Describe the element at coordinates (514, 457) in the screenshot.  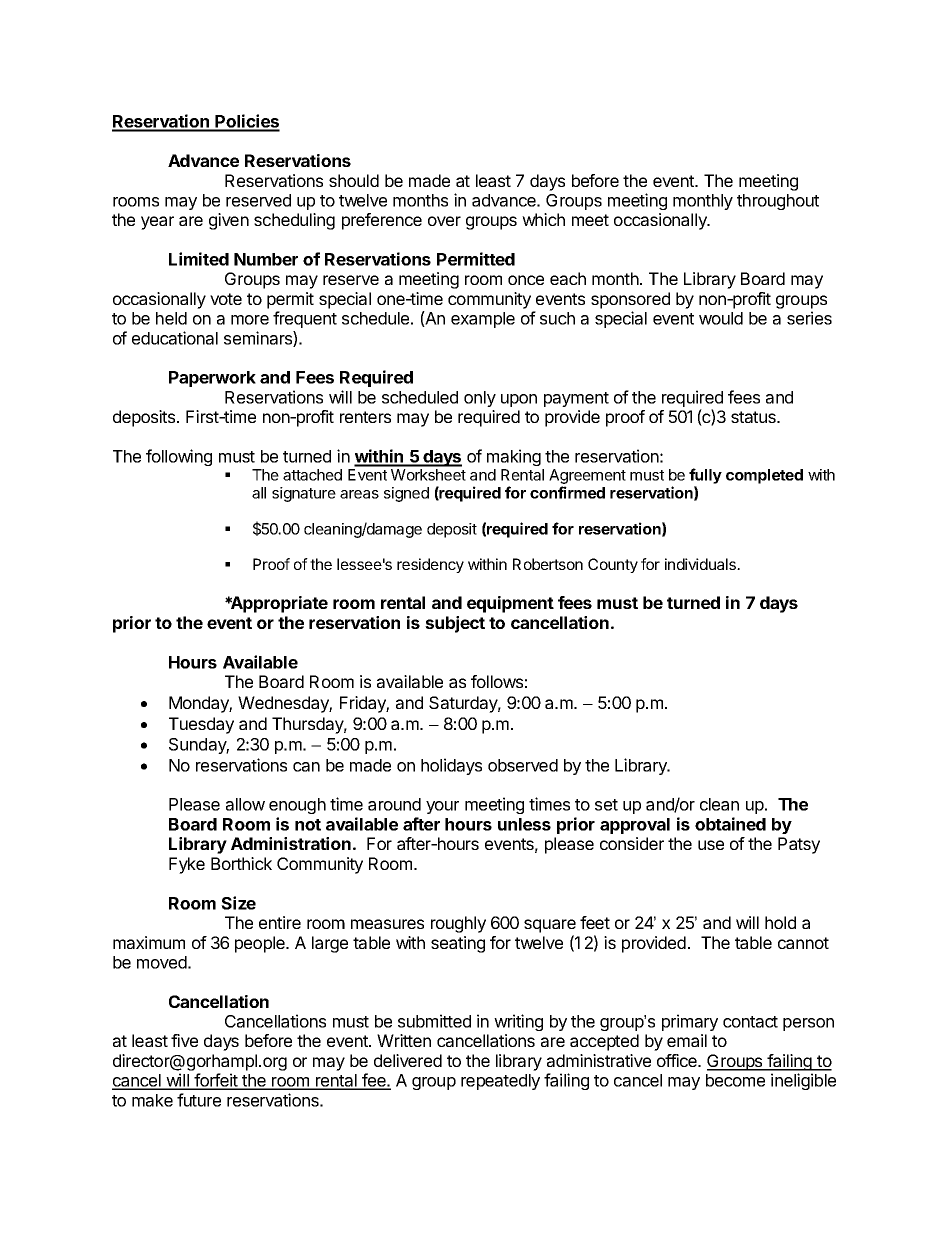
I see `making` at that location.
